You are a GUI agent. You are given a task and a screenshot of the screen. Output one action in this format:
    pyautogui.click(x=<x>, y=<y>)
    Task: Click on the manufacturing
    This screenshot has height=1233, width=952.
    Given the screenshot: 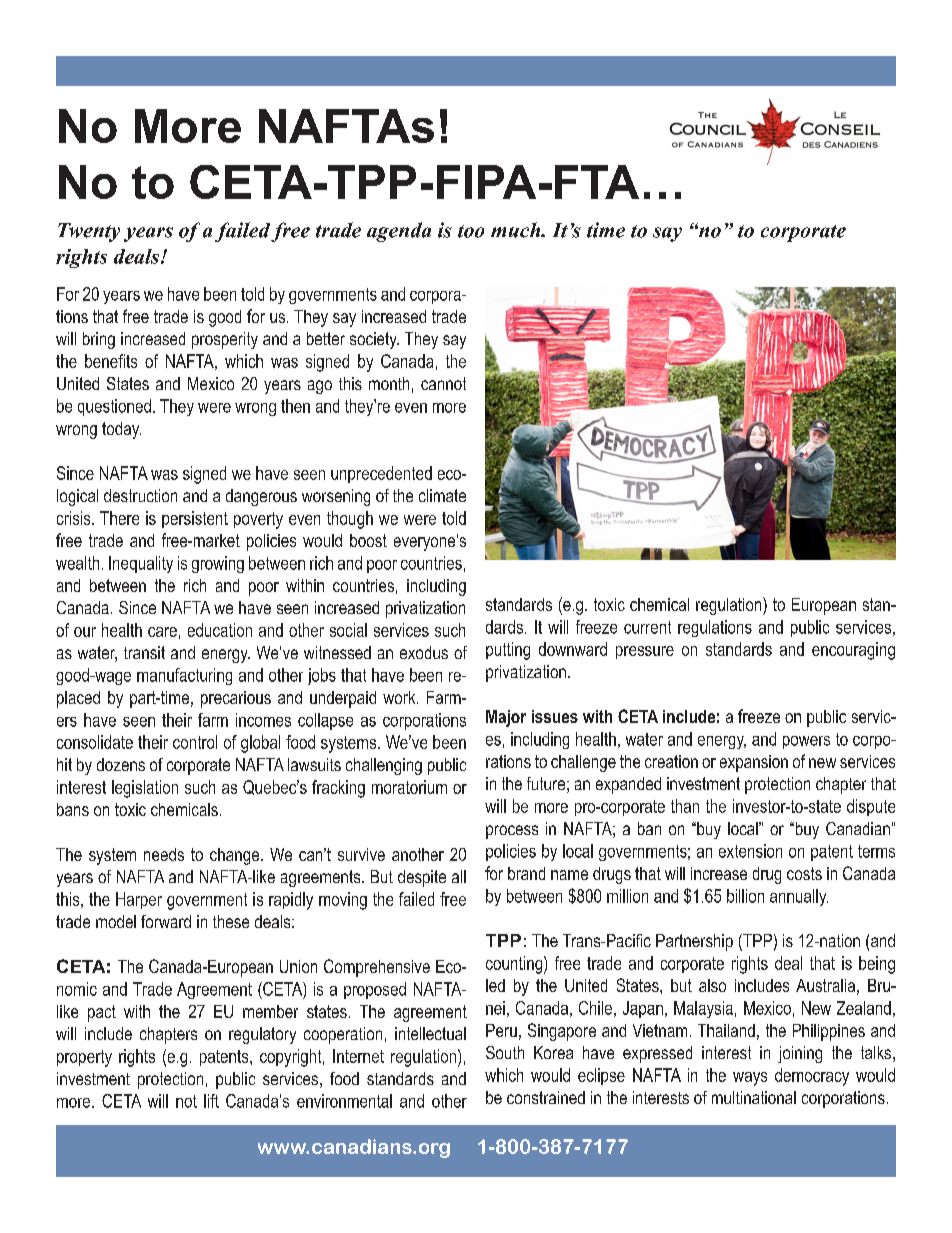 What is the action you would take?
    pyautogui.click(x=184, y=676)
